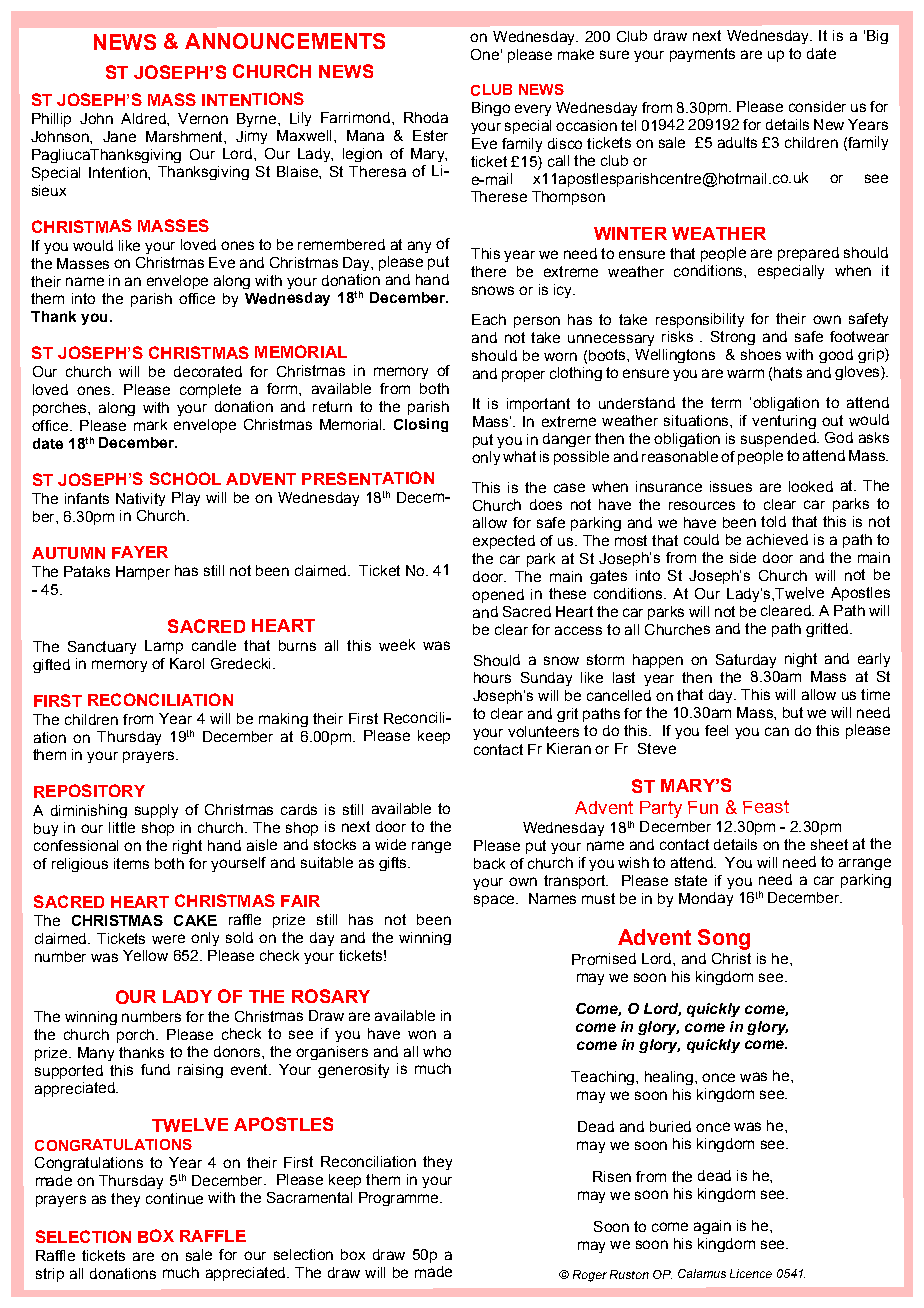  Describe the element at coordinates (751, 1273) in the screenshot. I see `Licence` at that location.
